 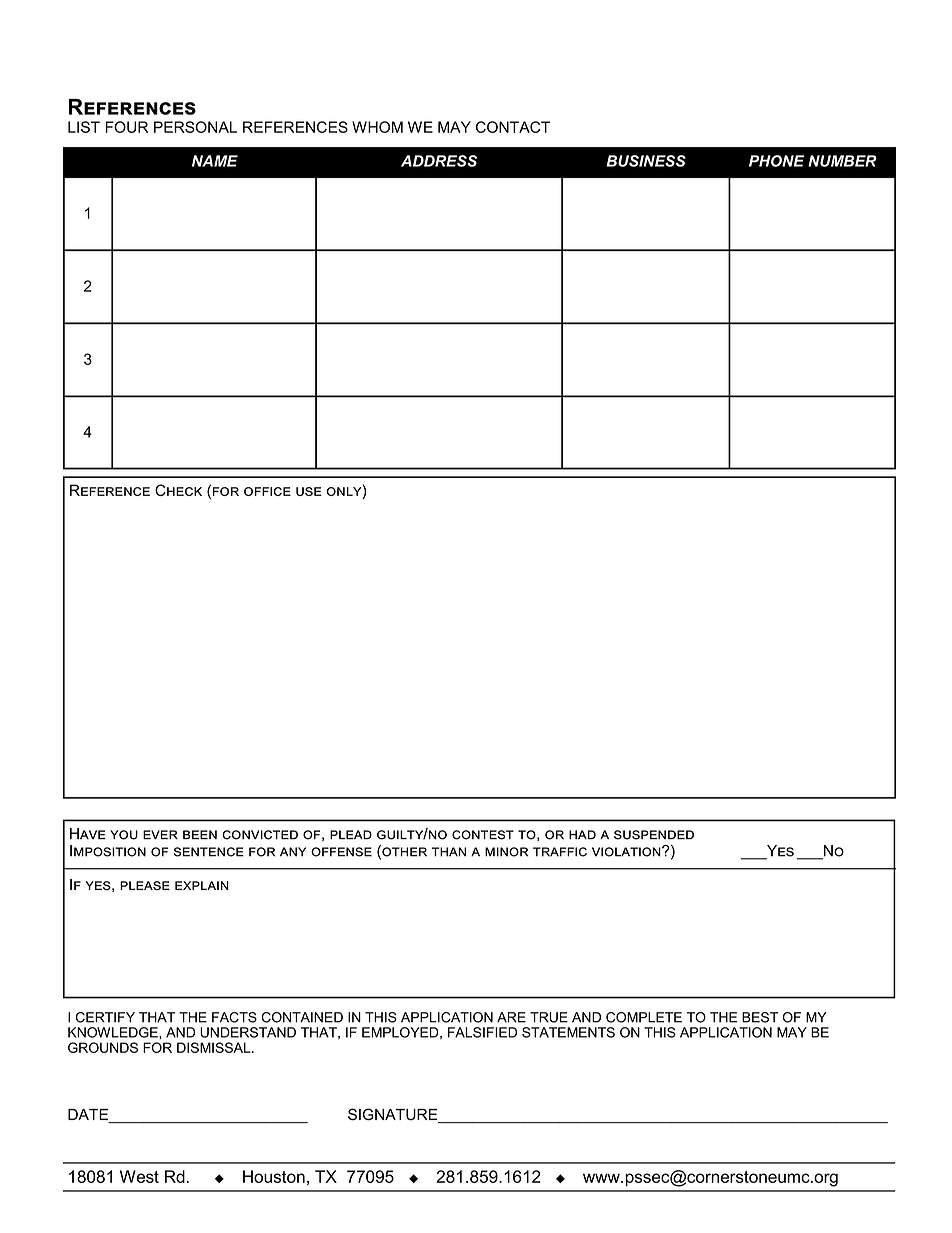 I want to click on NAME, so click(x=215, y=161).
